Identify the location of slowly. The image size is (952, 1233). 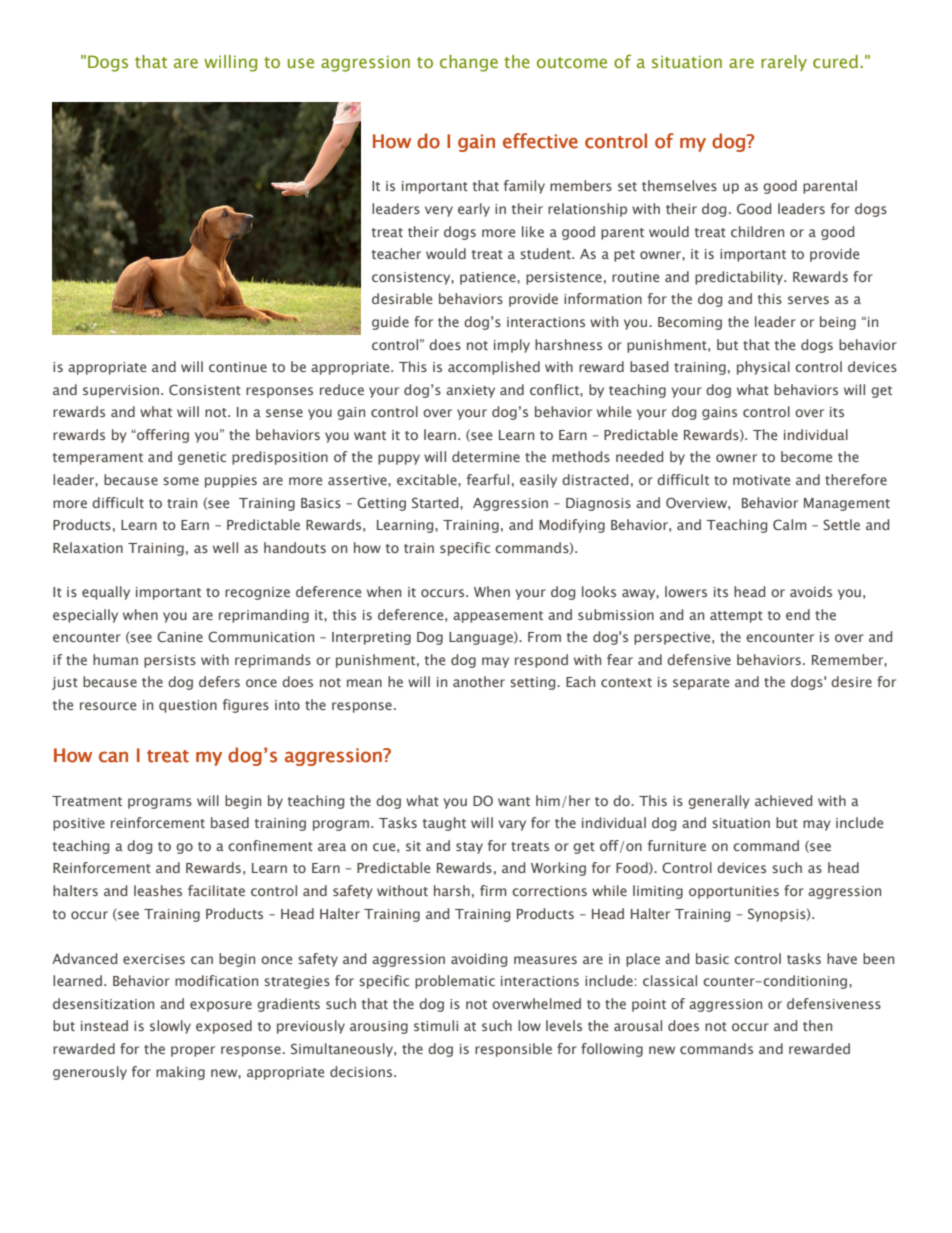
(170, 1027).
